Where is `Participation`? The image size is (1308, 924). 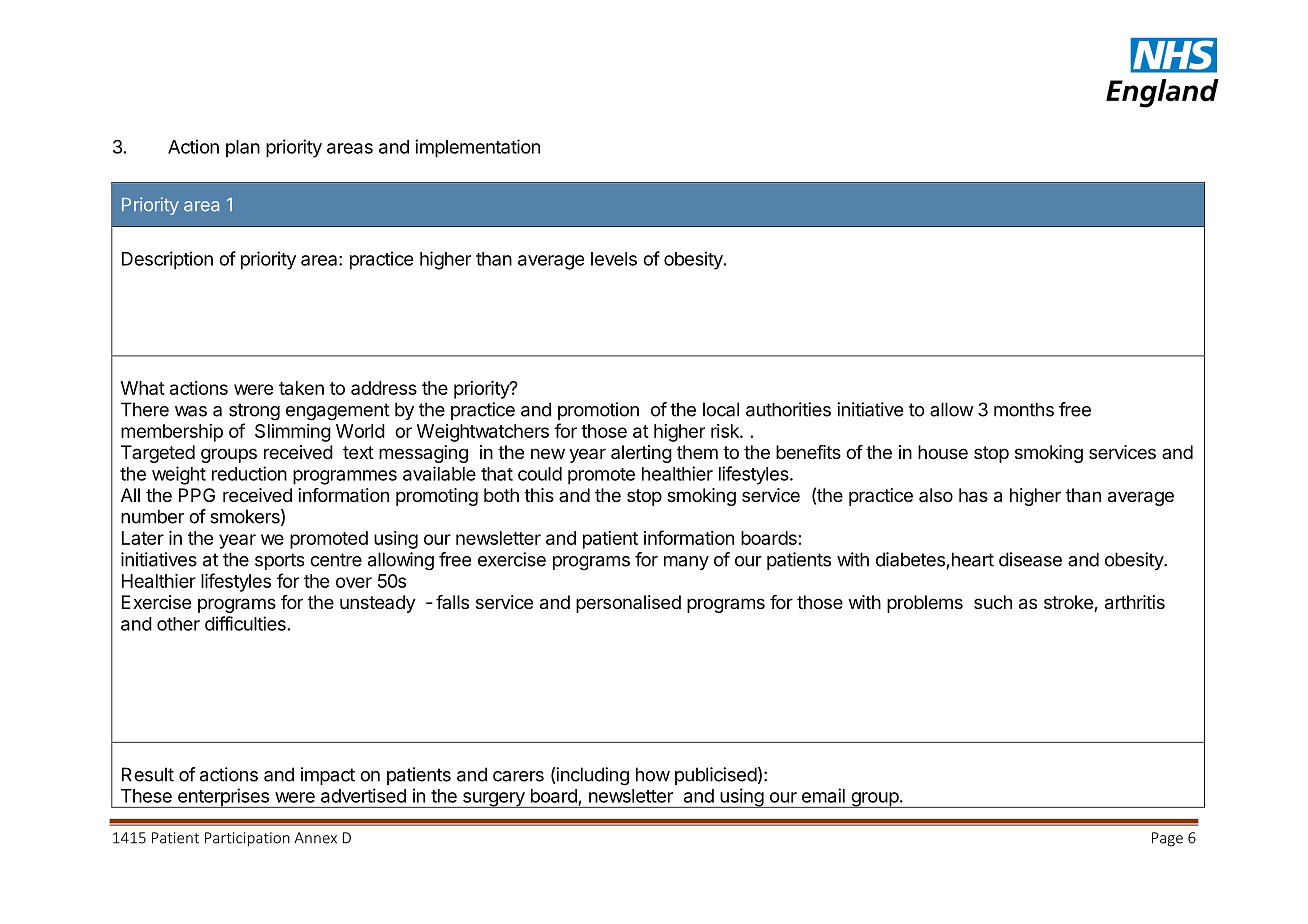 Participation is located at coordinates (247, 839).
